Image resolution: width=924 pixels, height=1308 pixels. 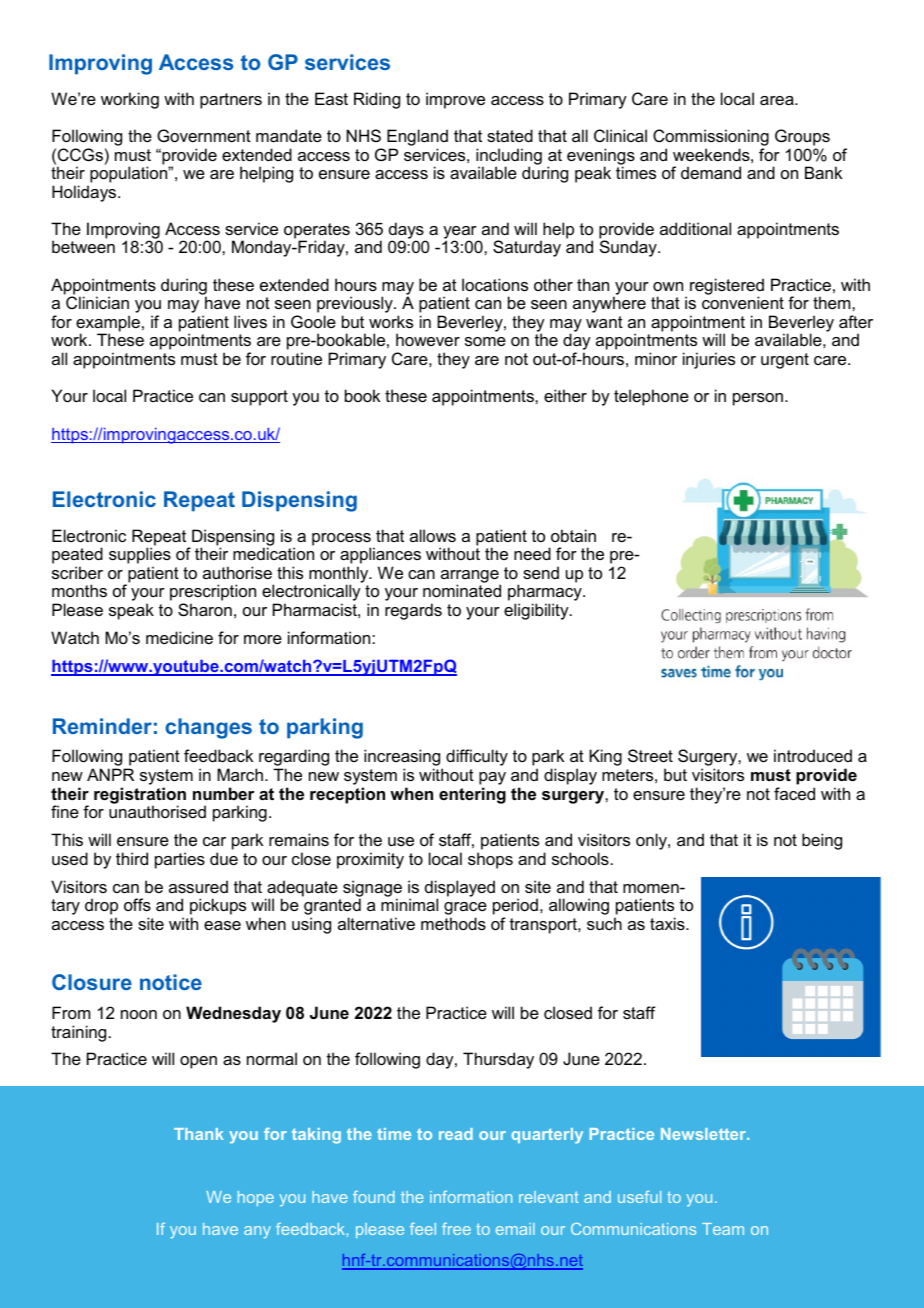 What do you see at coordinates (758, 399) in the screenshot?
I see `person` at bounding box center [758, 399].
